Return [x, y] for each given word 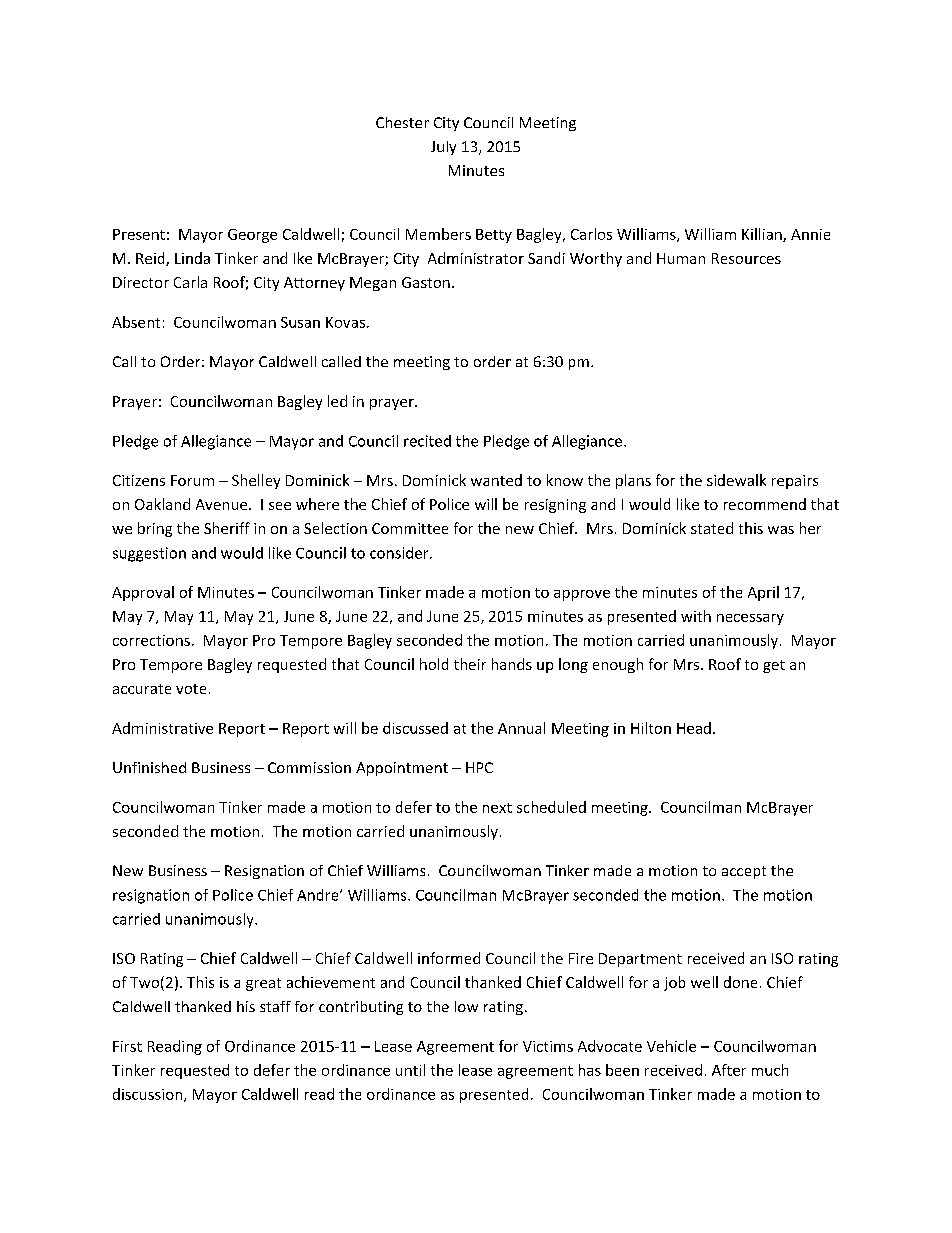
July [443, 148]
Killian [763, 235]
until [410, 1070]
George [252, 236]
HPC [479, 767]
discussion [149, 1095]
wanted [496, 480]
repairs [795, 482]
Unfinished [149, 767]
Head [694, 728]
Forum [192, 480]
